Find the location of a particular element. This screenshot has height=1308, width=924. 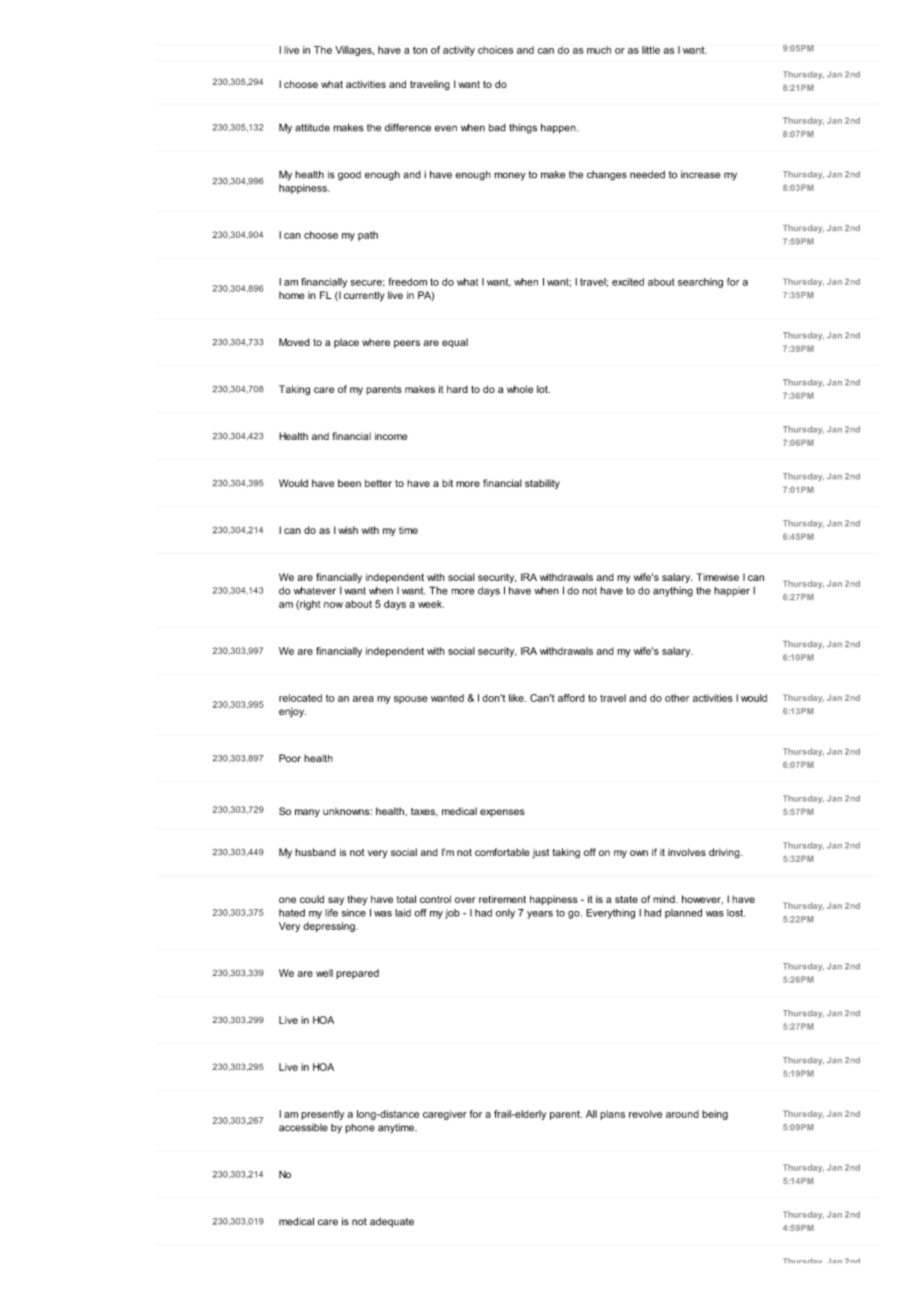

where is located at coordinates (376, 342).
